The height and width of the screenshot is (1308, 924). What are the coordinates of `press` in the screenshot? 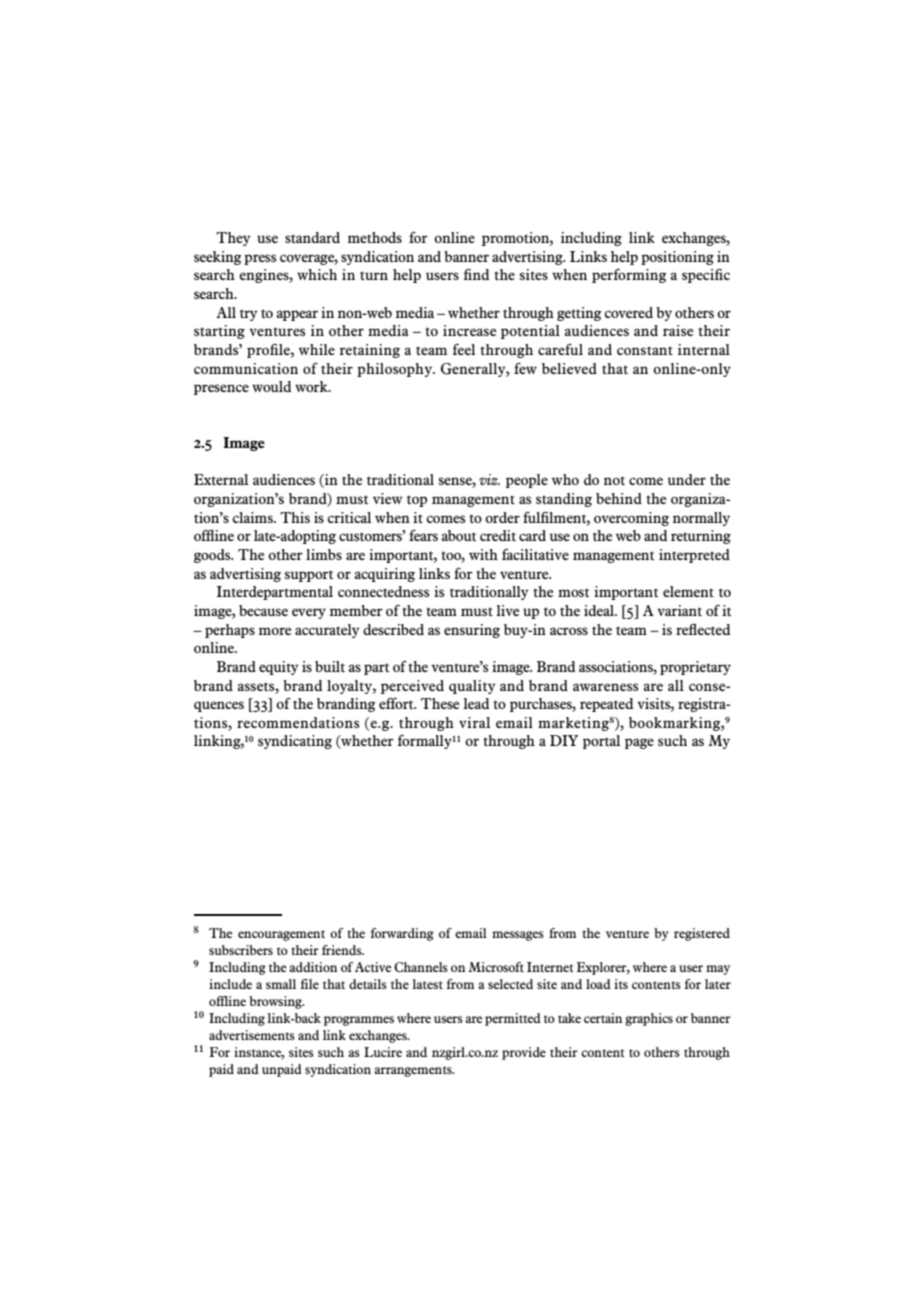 It's located at (260, 259).
